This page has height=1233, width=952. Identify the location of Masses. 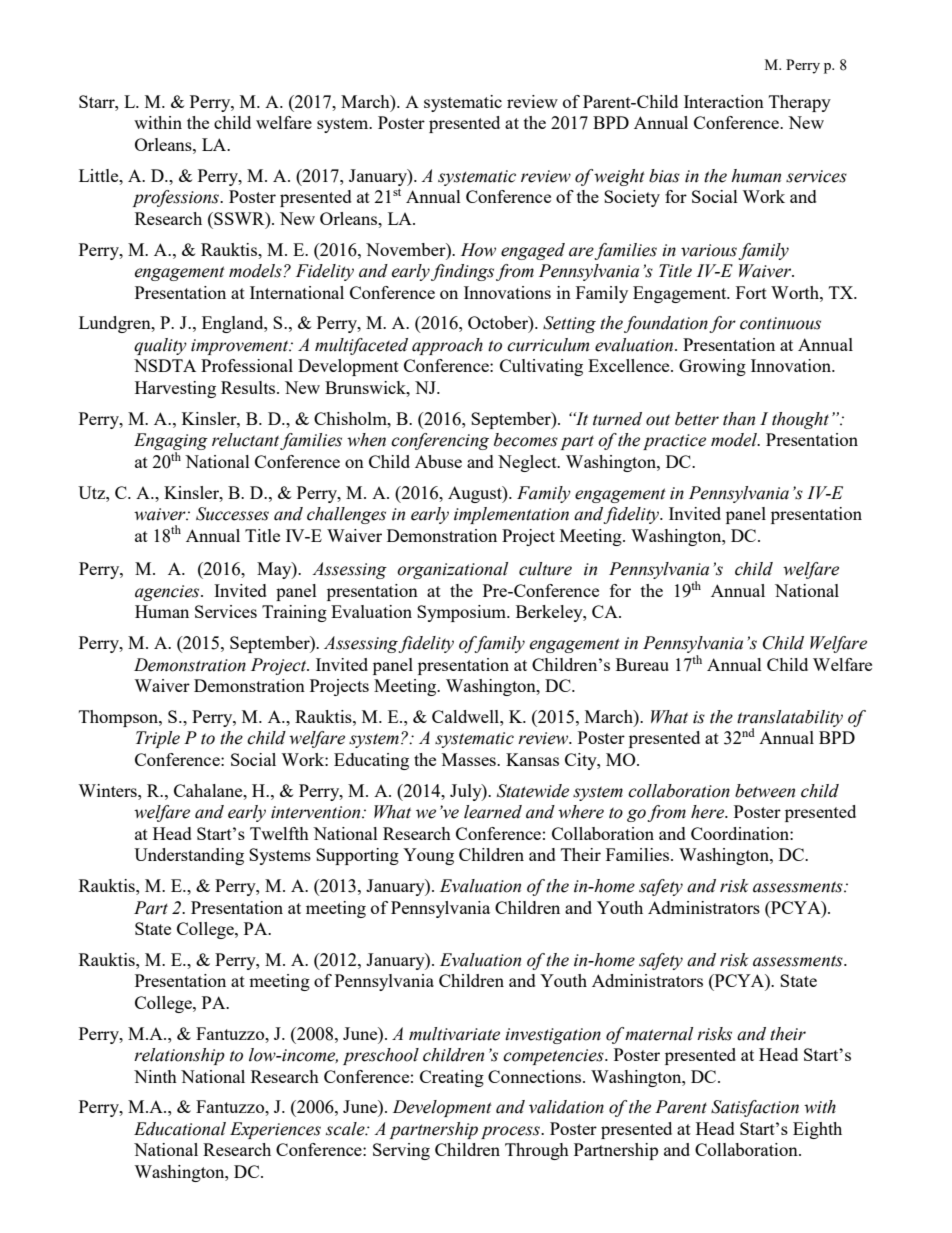
(470, 759).
